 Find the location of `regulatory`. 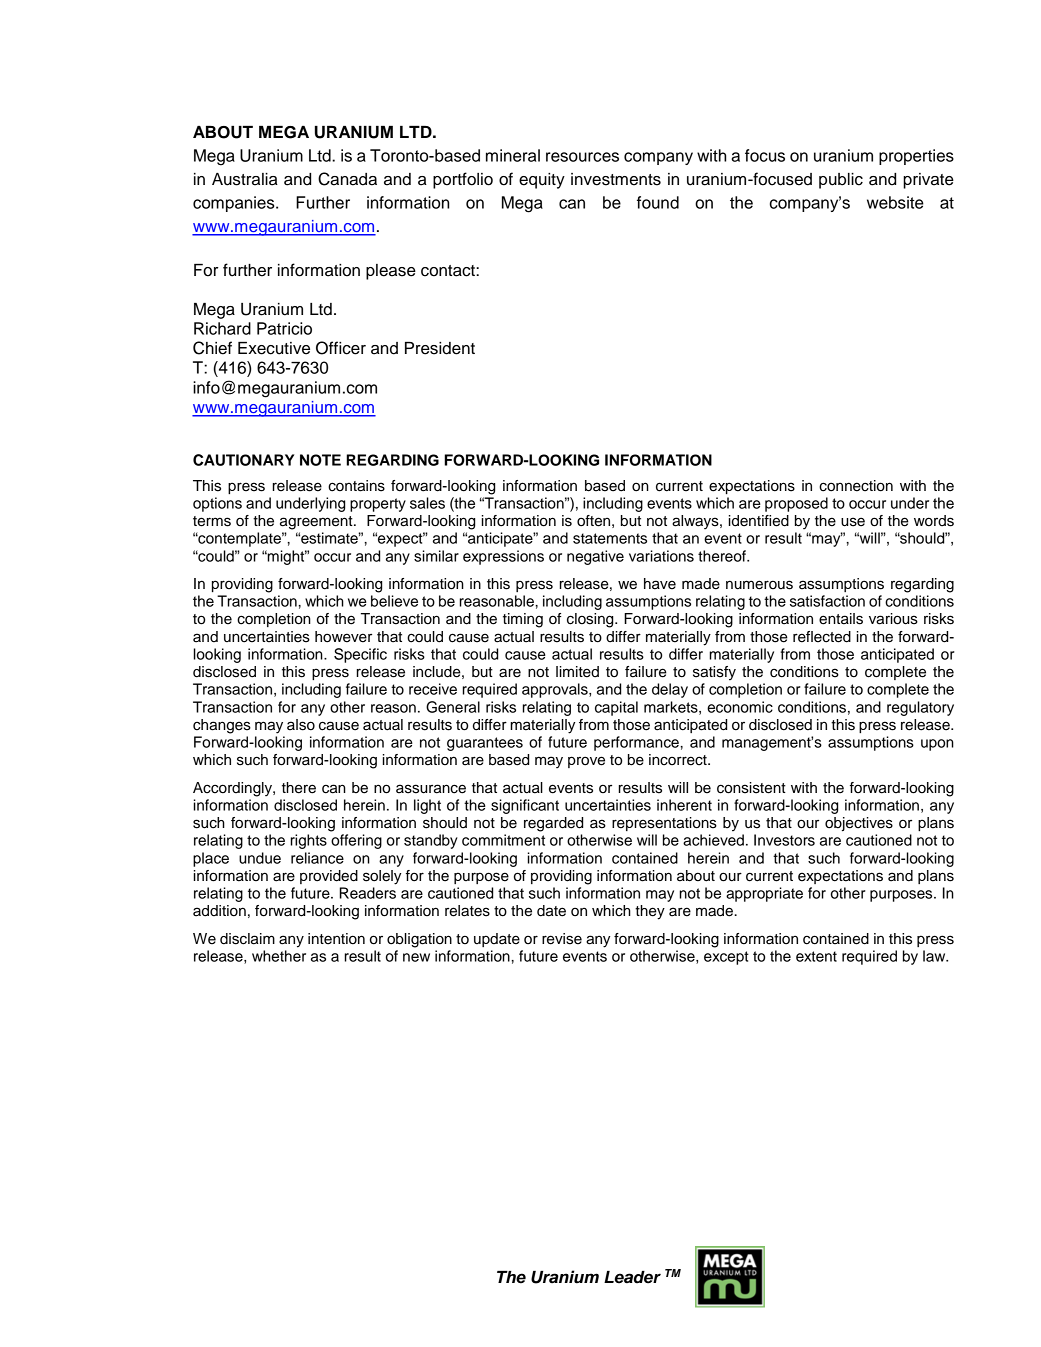

regulatory is located at coordinates (920, 708).
